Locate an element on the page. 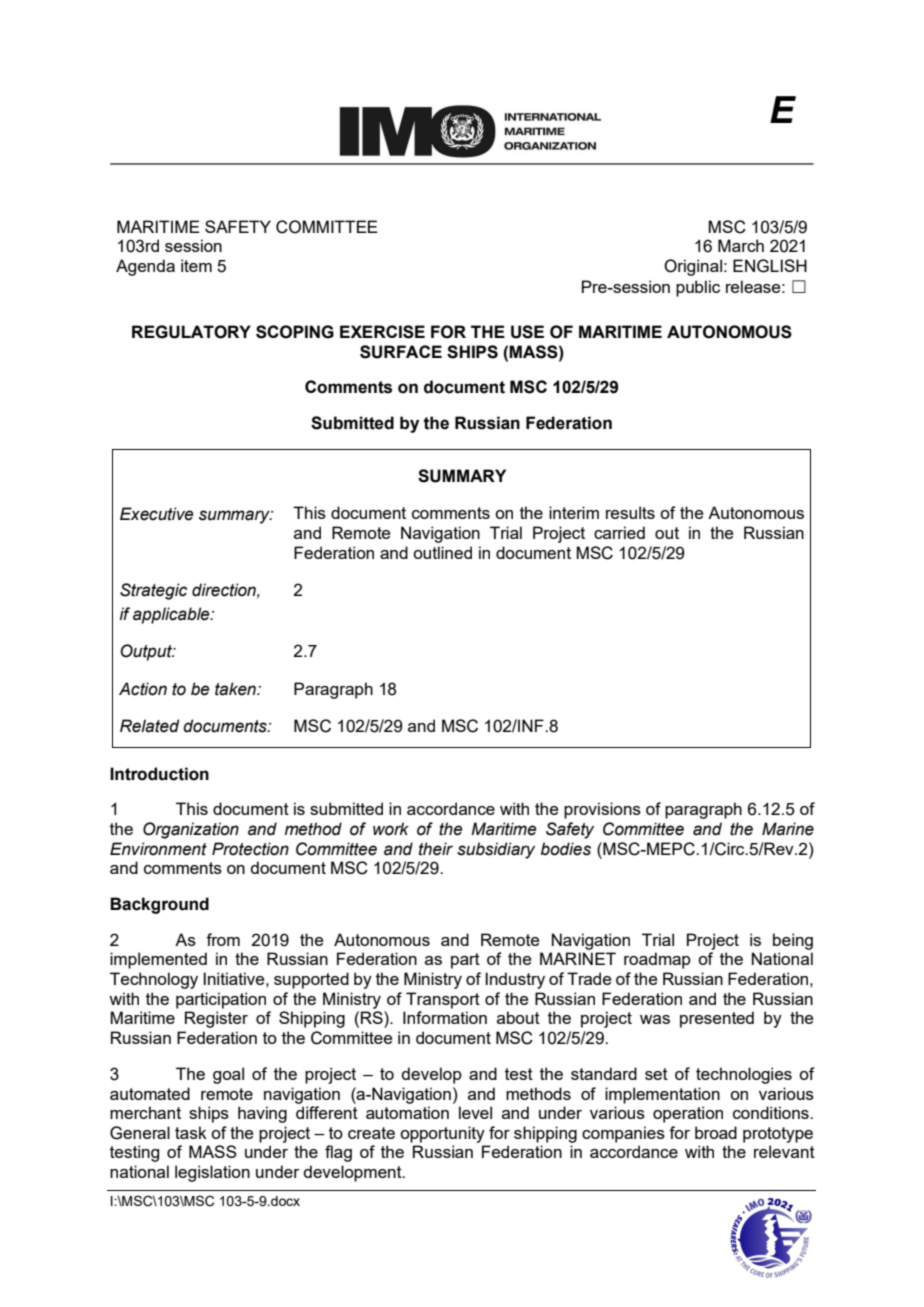 The height and width of the image is (1307, 924). task is located at coordinates (191, 1132).
